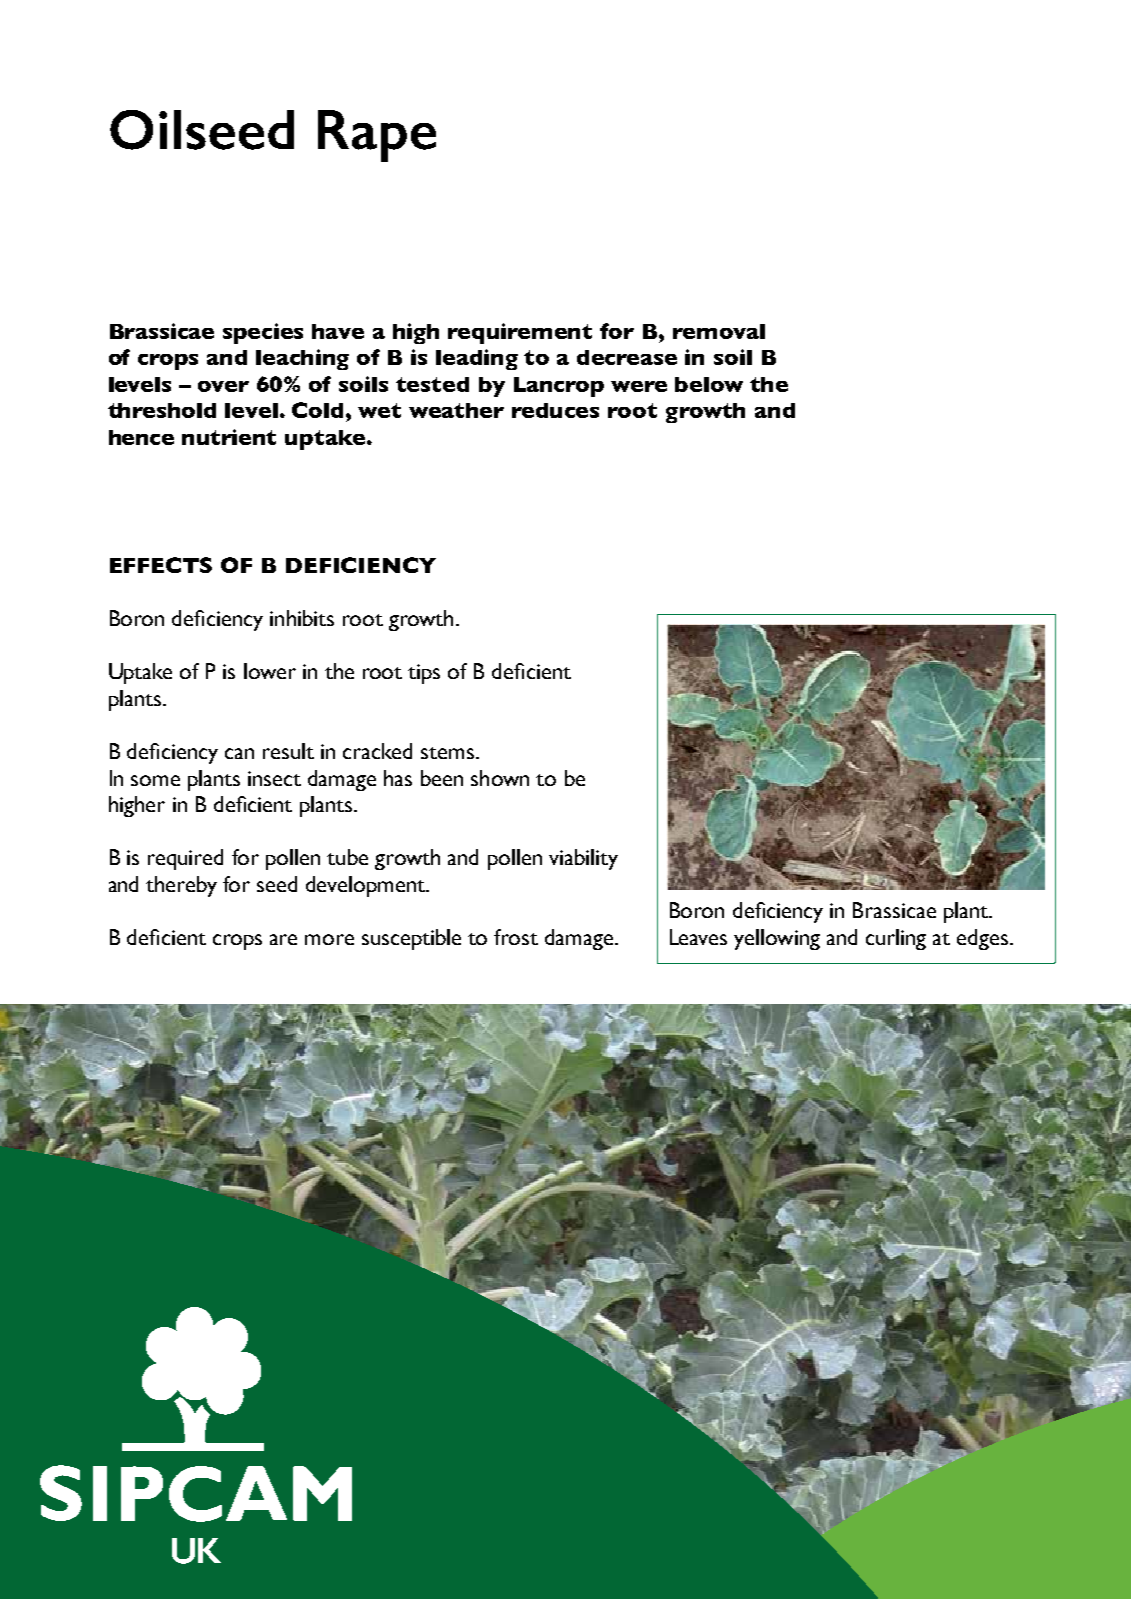 The image size is (1131, 1599). What do you see at coordinates (283, 939) in the image?
I see `are` at bounding box center [283, 939].
